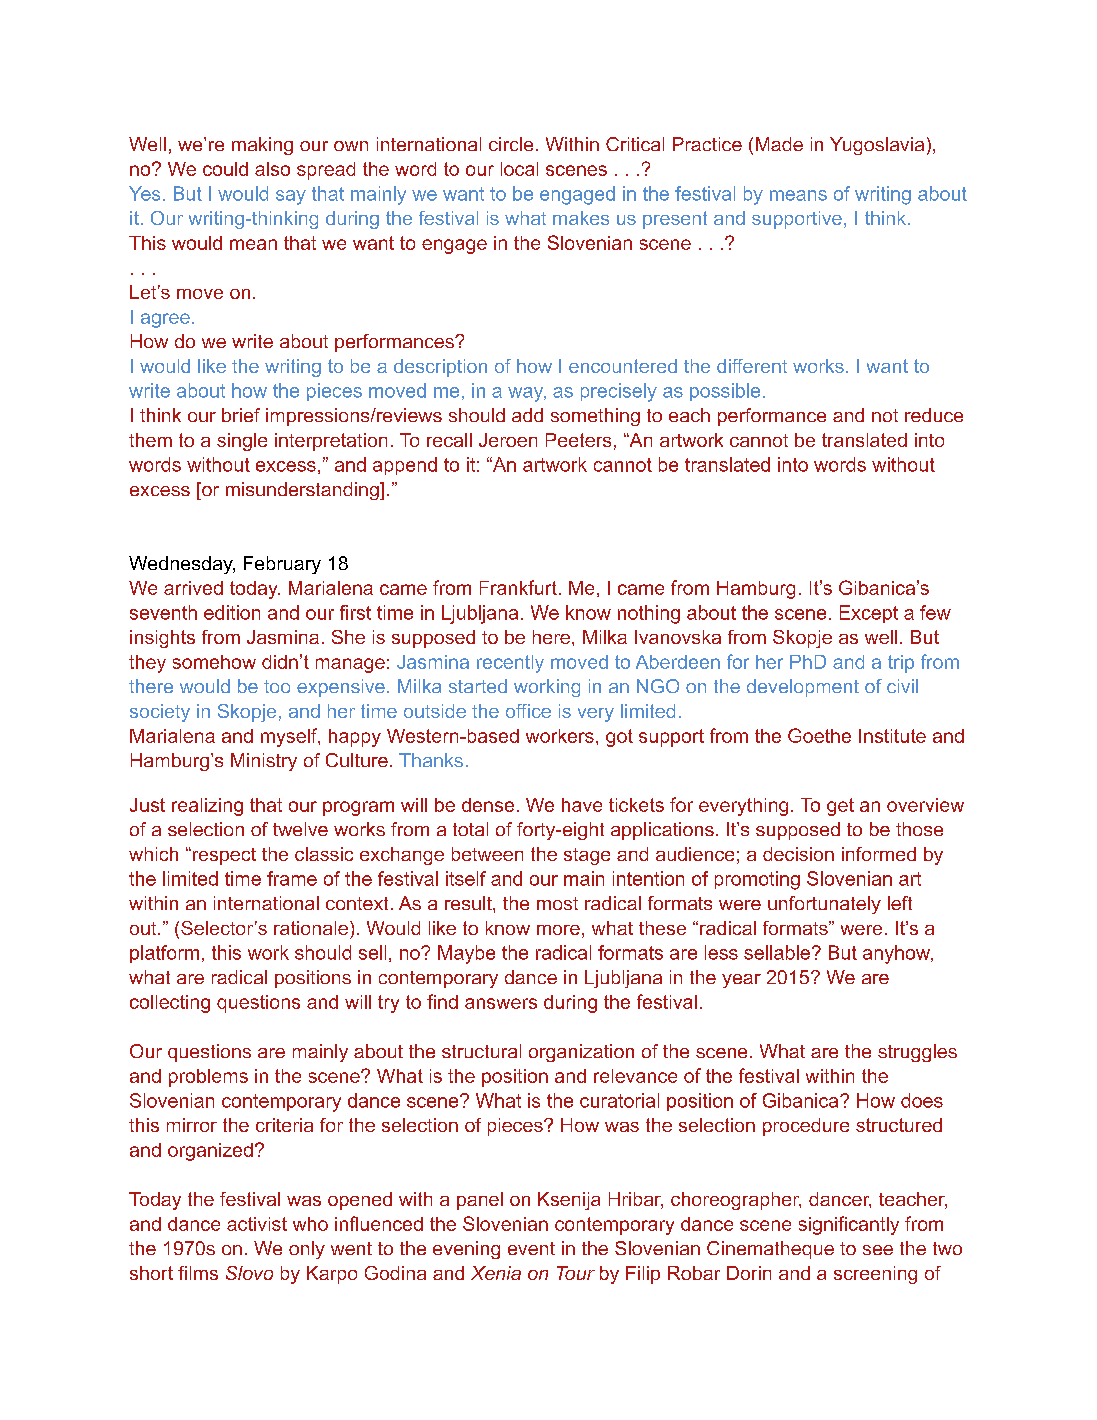  Describe the element at coordinates (934, 415) in the screenshot. I see `reduce` at that location.
